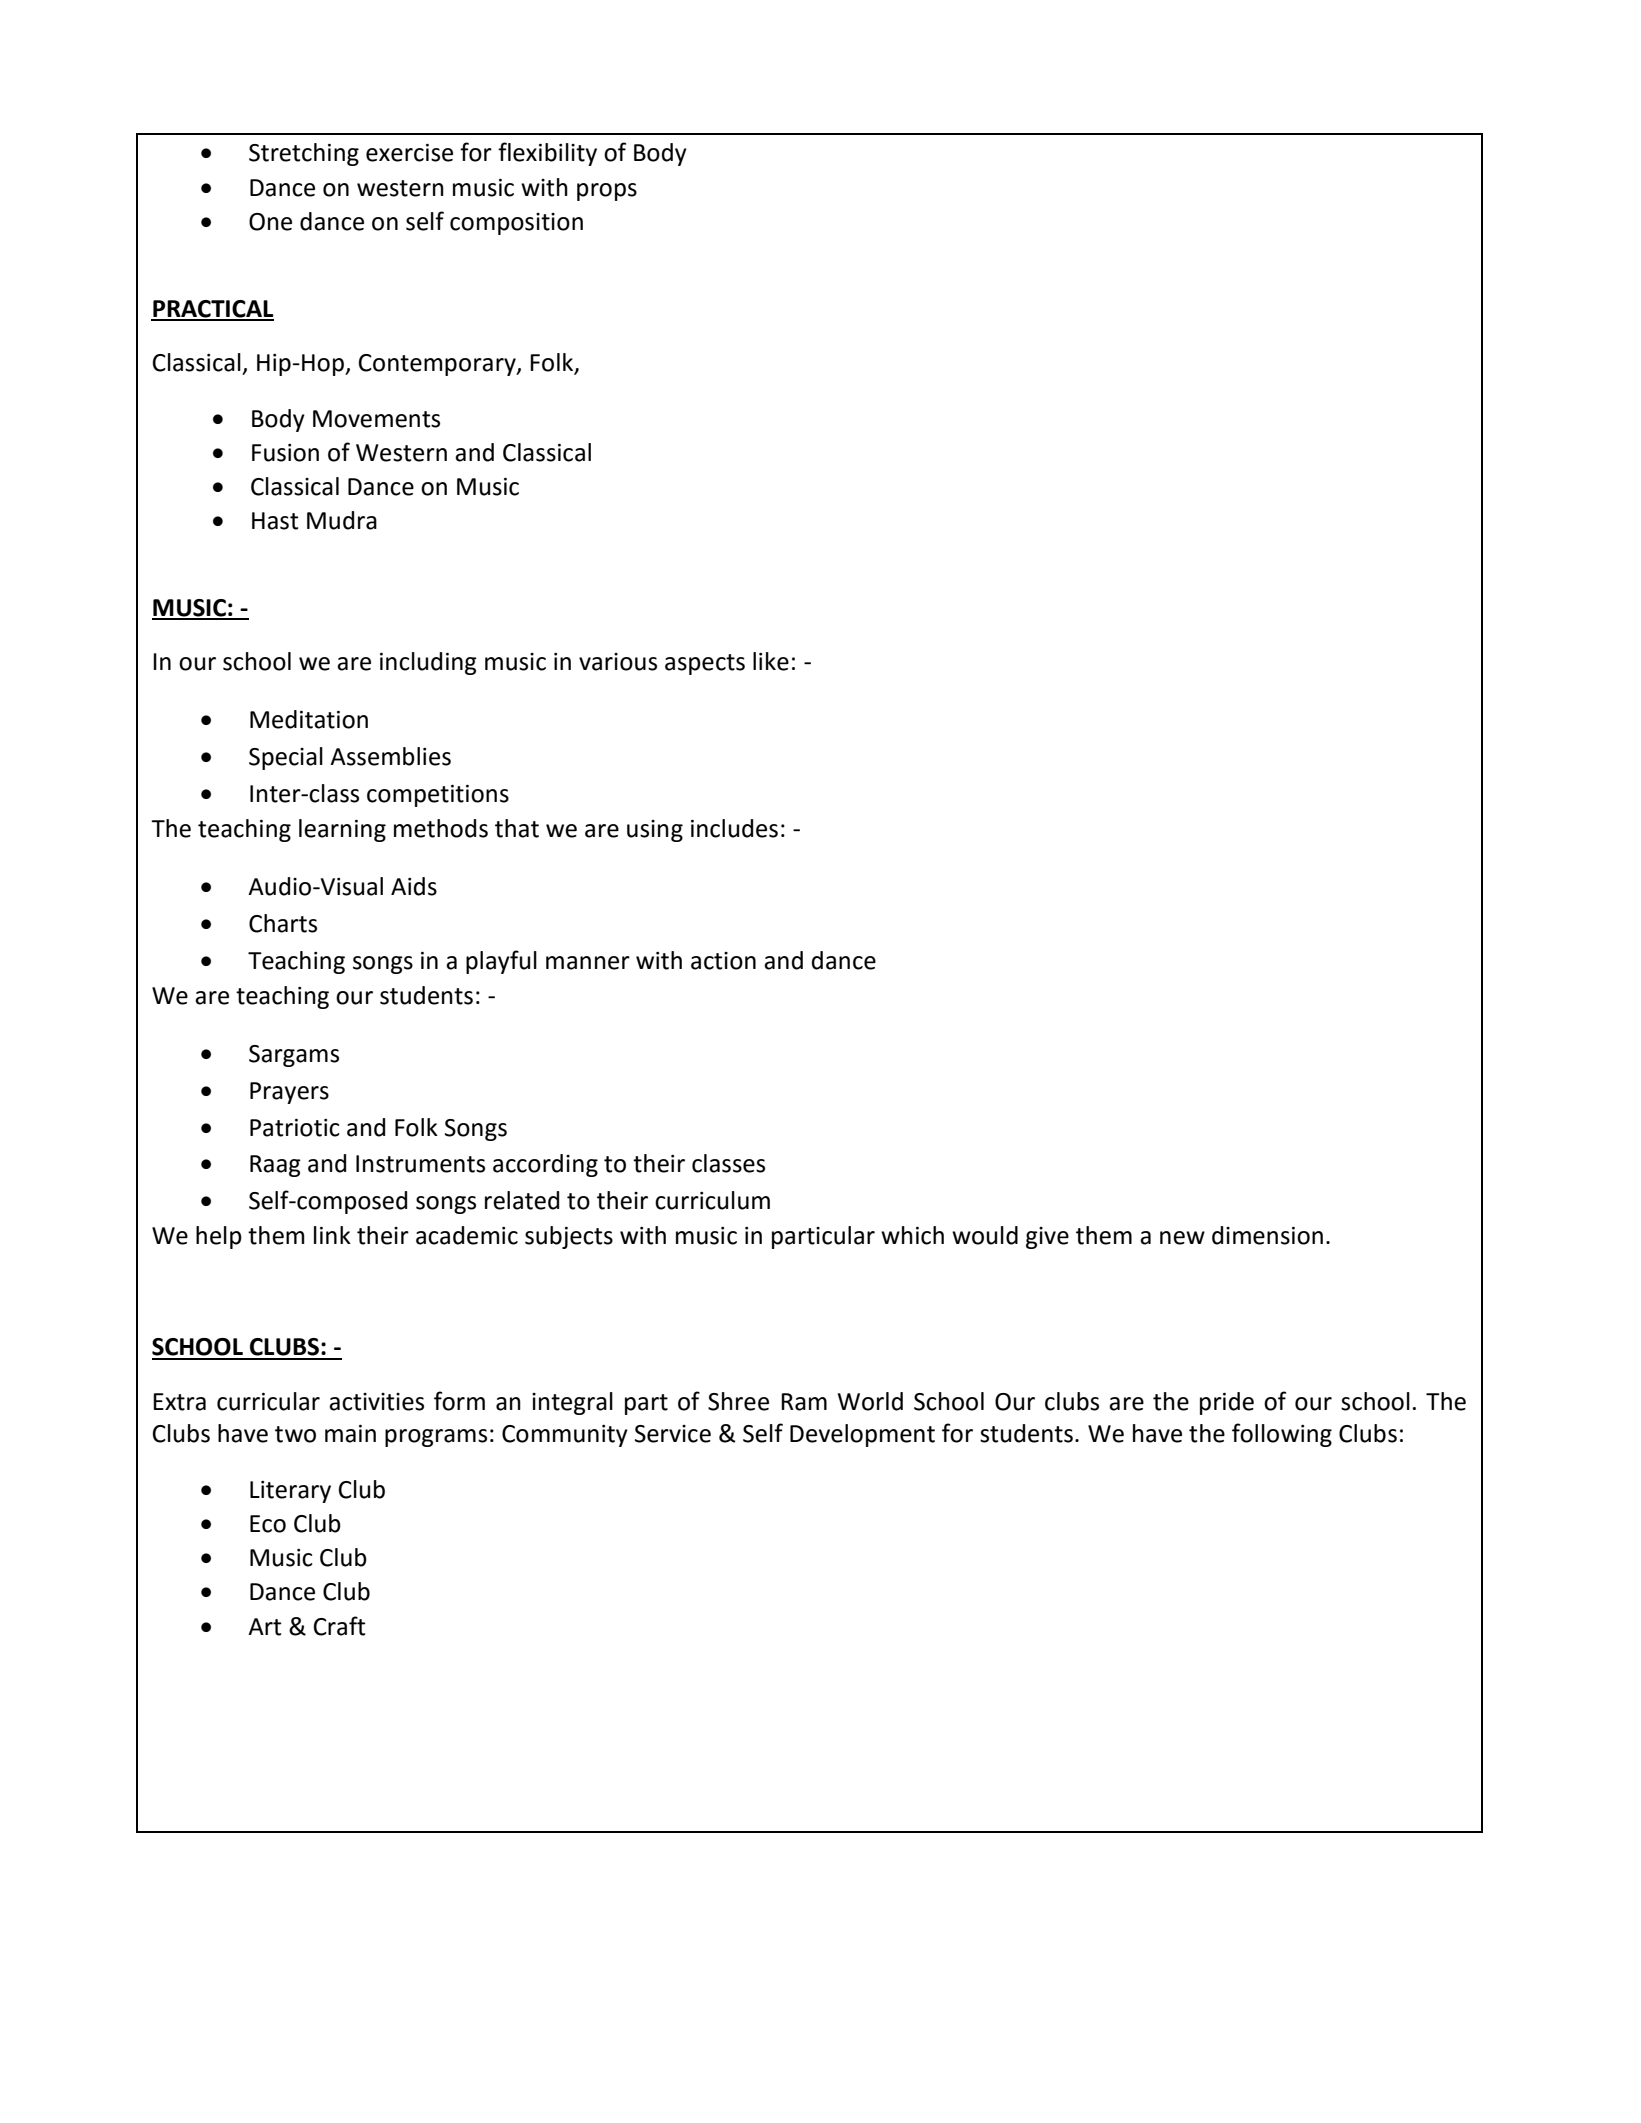 This document has width=1641, height=2123. Describe the element at coordinates (705, 664) in the document. I see `aspects` at that location.
